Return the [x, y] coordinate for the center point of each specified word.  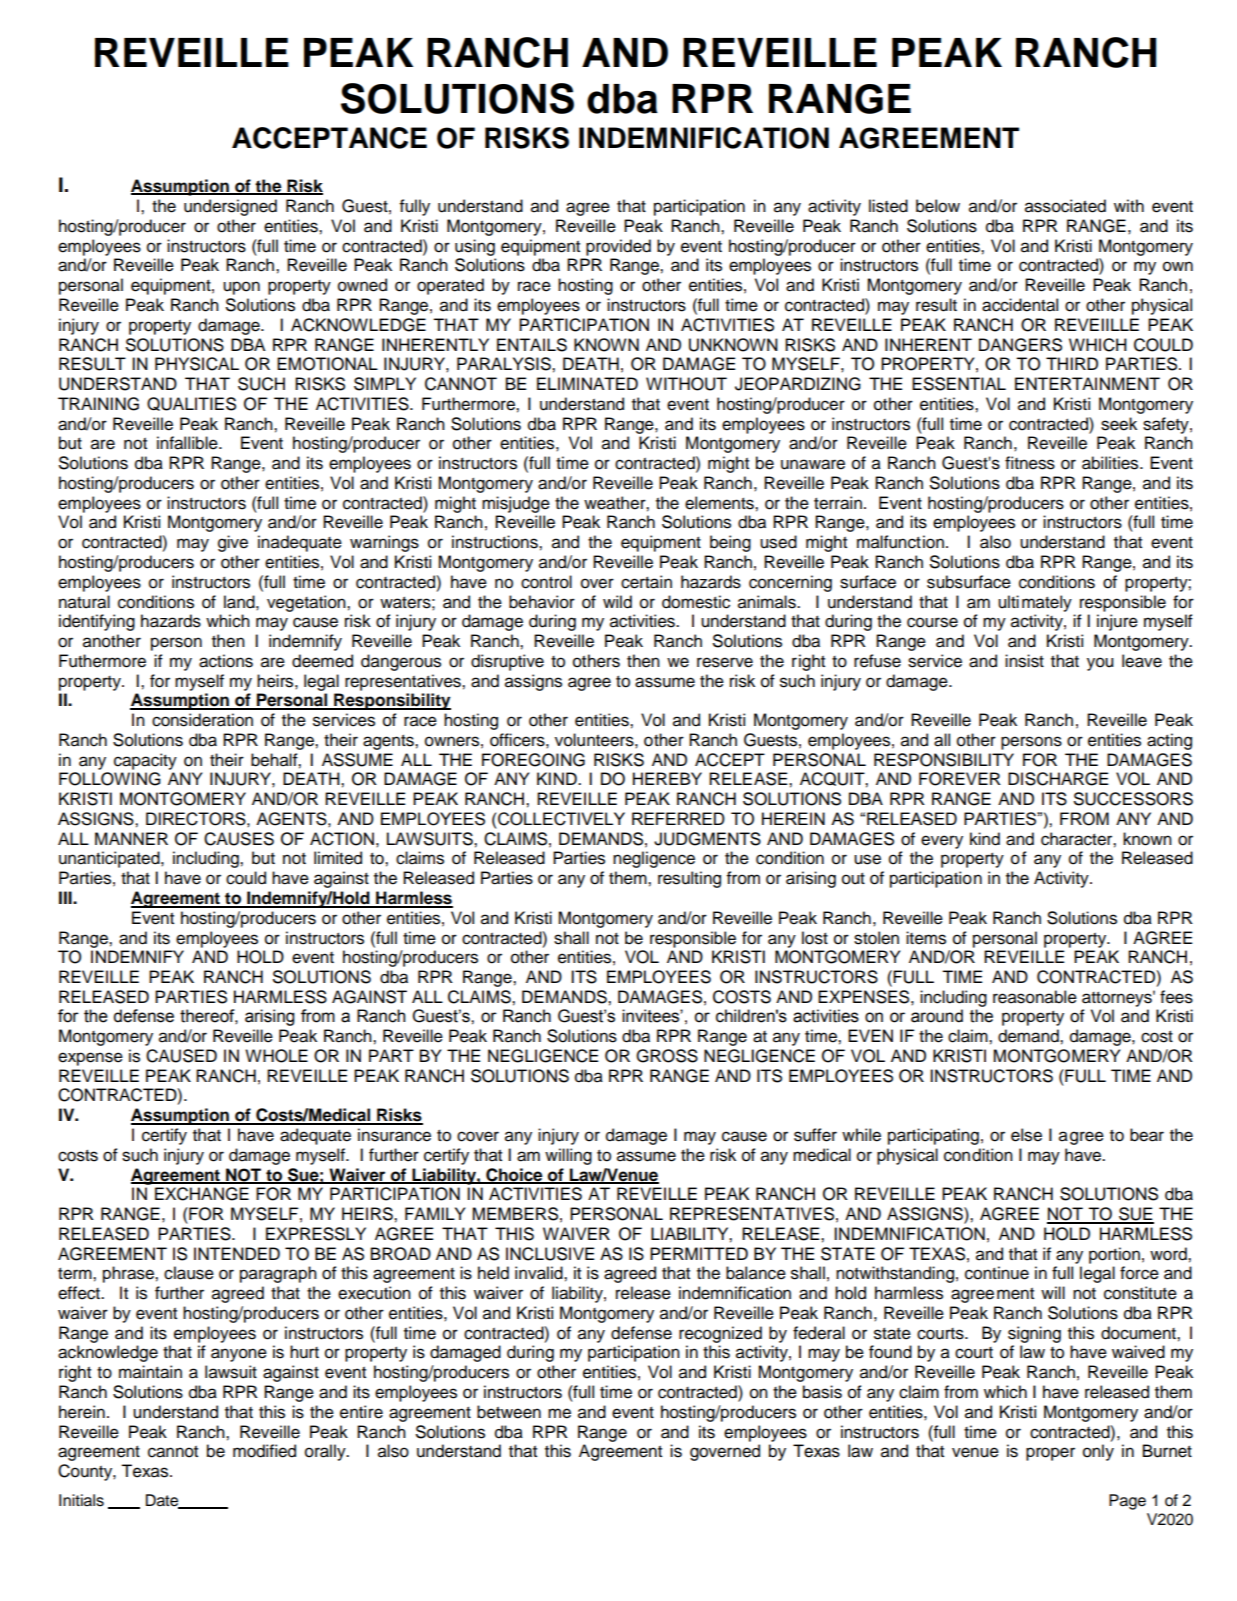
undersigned [230, 207]
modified [264, 1451]
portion [1114, 1255]
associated [1065, 206]
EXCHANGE [202, 1194]
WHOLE [276, 1056]
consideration [202, 720]
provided [618, 247]
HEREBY [667, 778]
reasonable [1035, 997]
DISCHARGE [1058, 779]
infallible [188, 443]
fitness [1030, 463]
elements [720, 503]
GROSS [667, 1056]
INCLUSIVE [550, 1254]
